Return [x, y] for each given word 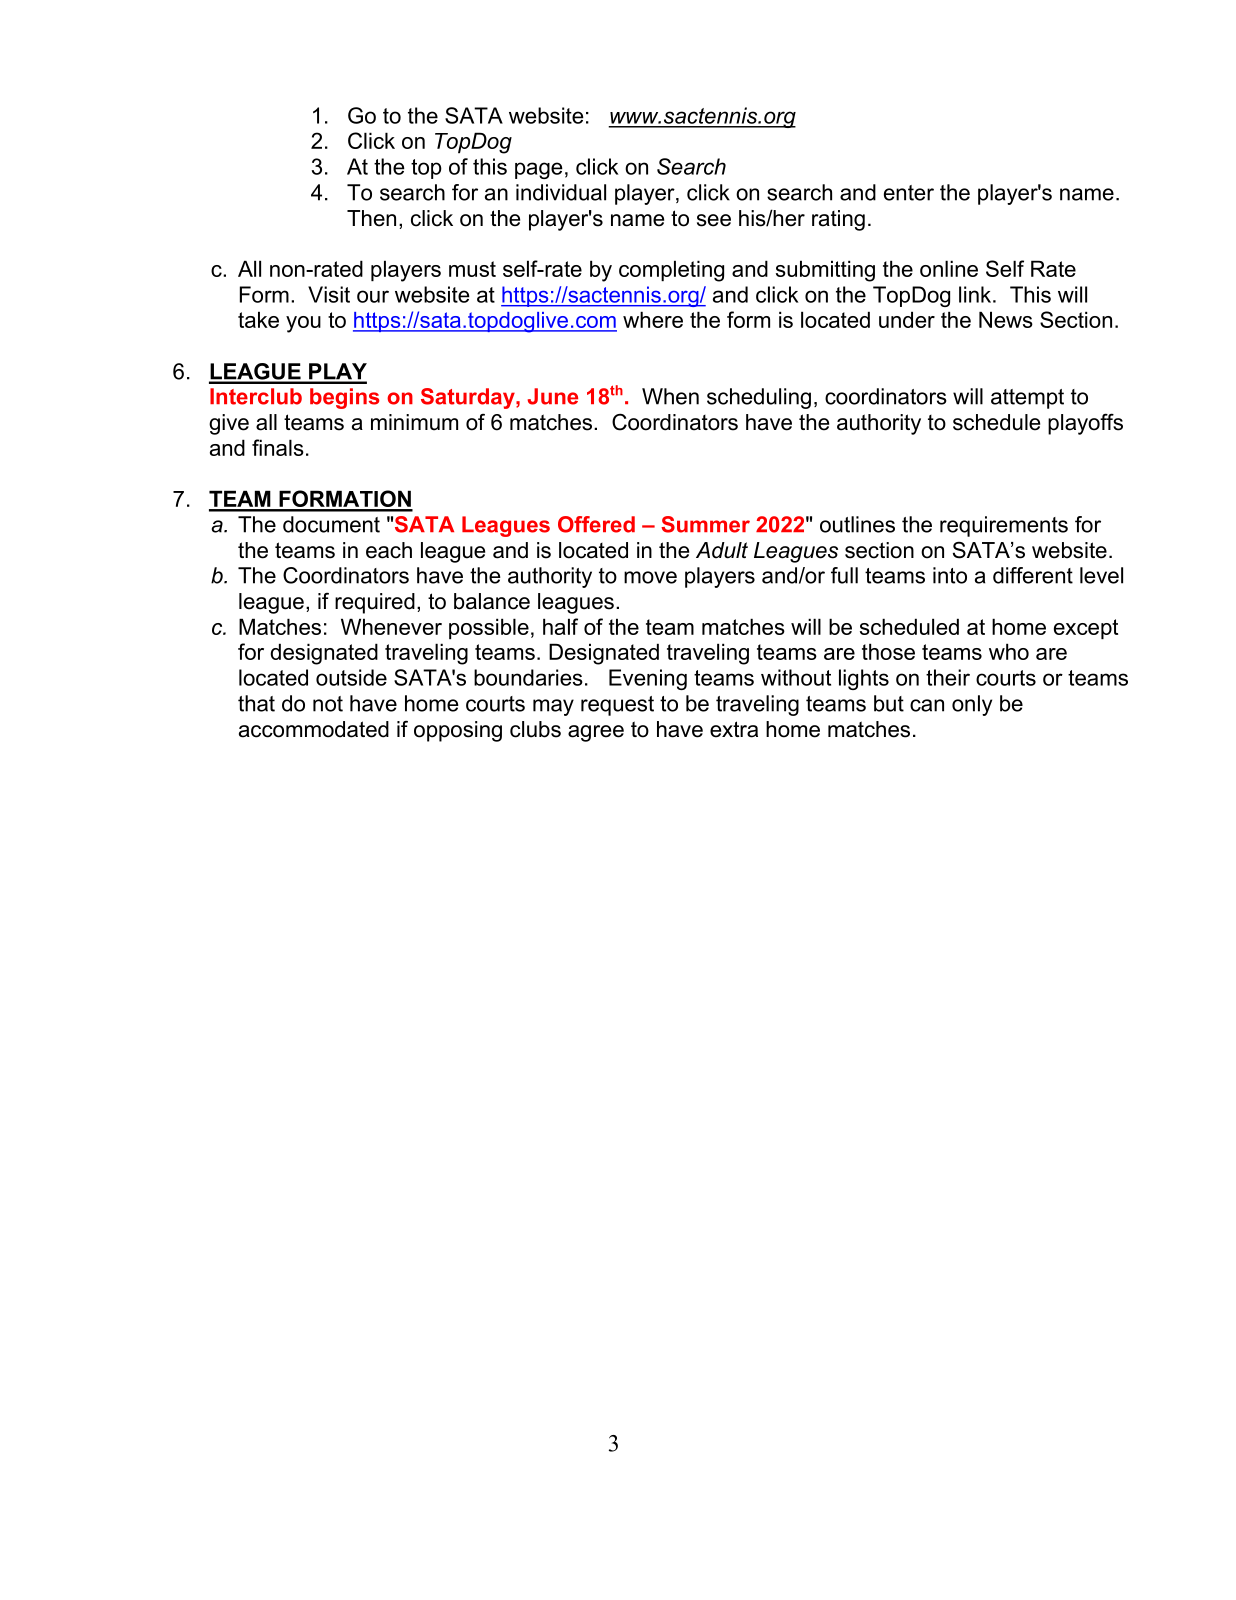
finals [278, 447]
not [328, 704]
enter [909, 193]
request [617, 706]
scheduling [759, 398]
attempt [1027, 399]
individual [561, 192]
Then [371, 218]
